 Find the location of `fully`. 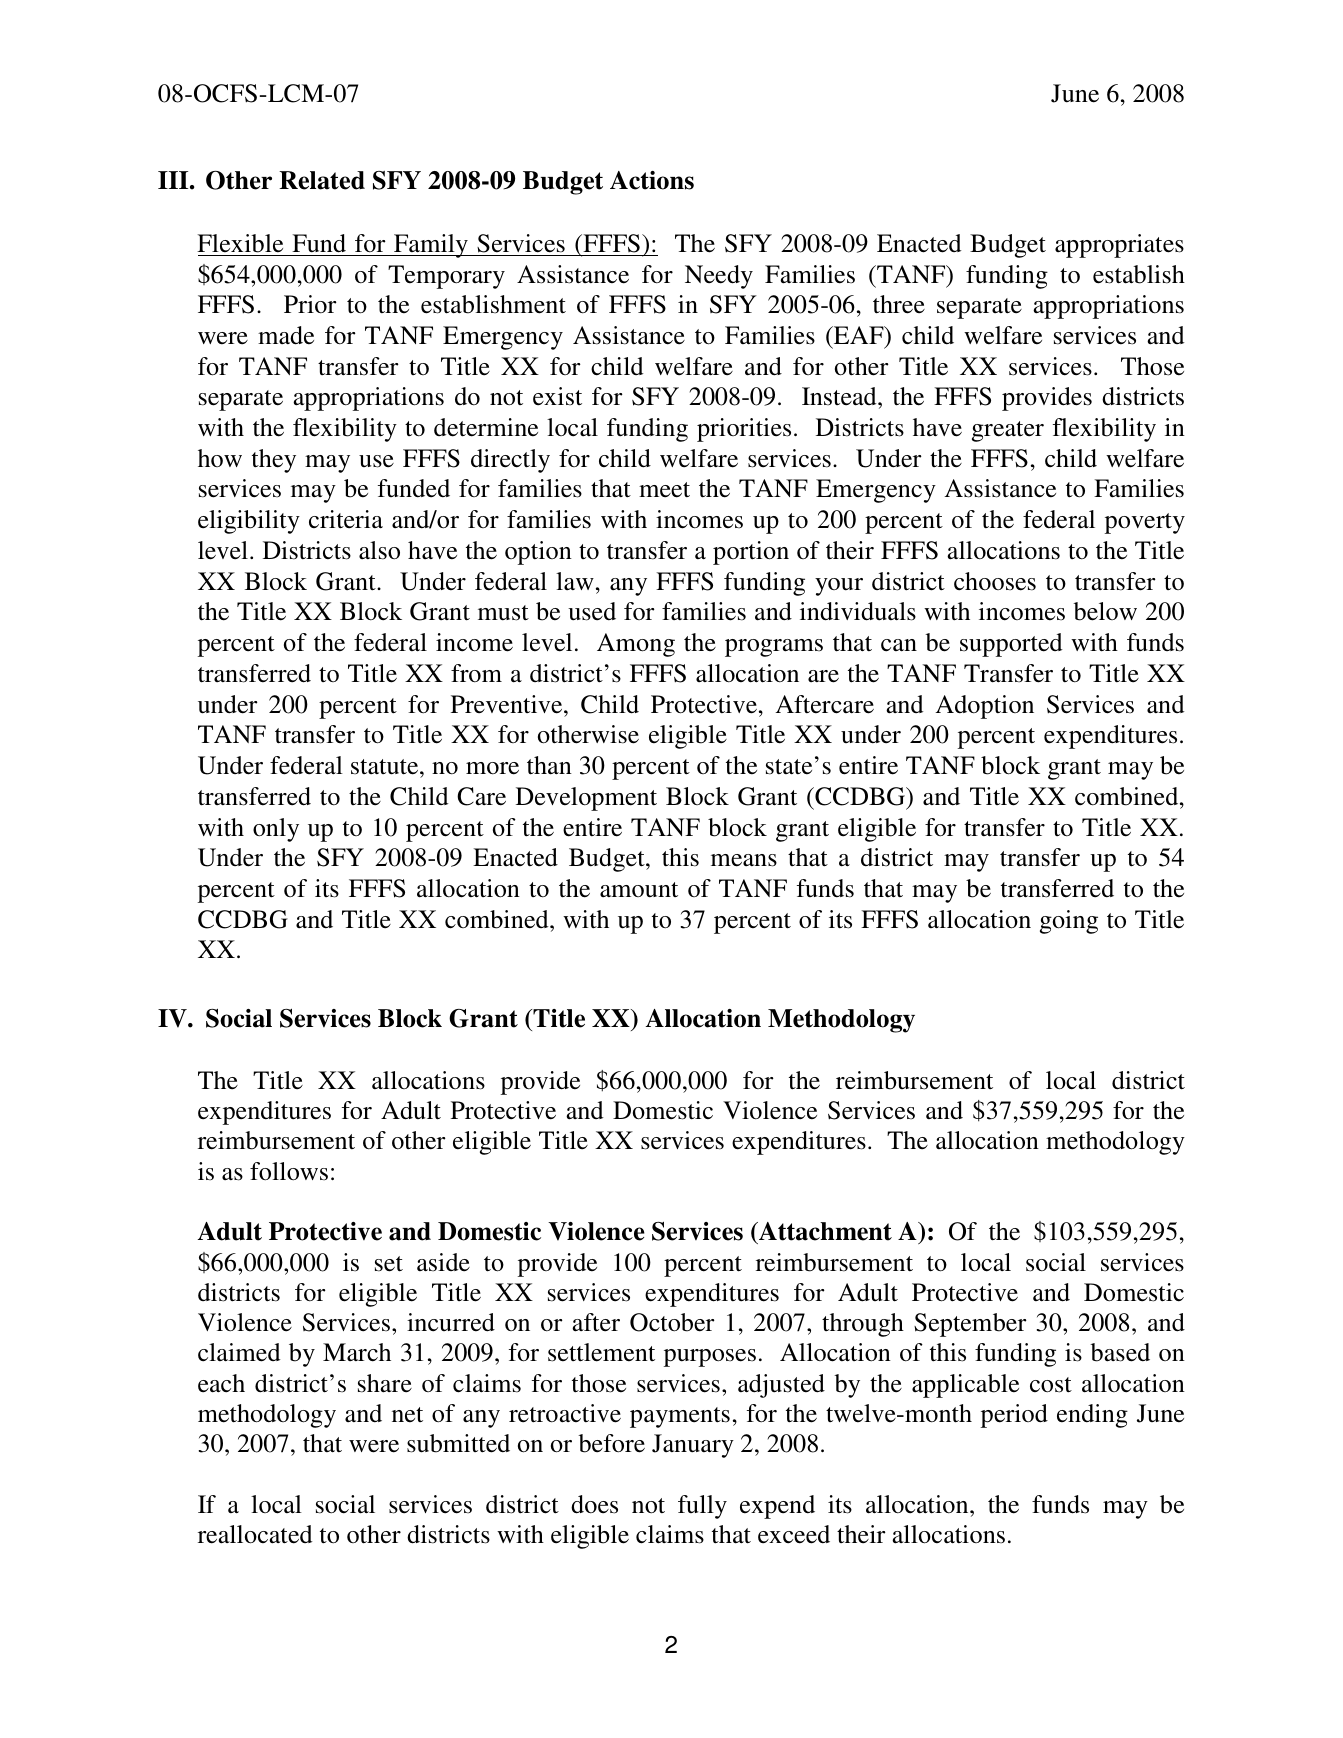

fully is located at coordinates (702, 1507).
